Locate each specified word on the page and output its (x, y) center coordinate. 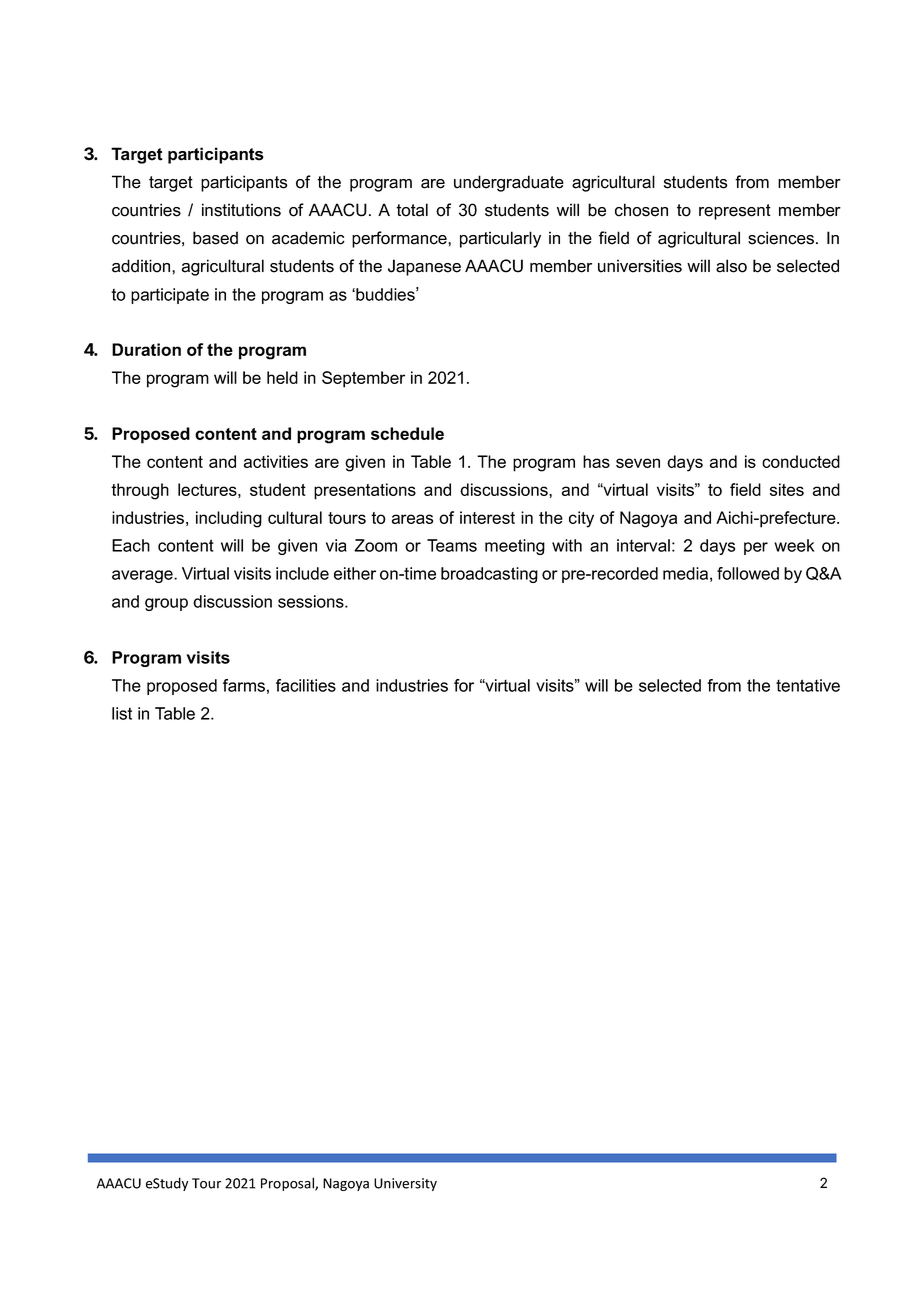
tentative (808, 685)
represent (735, 212)
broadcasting (489, 575)
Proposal (288, 1184)
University (405, 1184)
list (122, 713)
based (215, 238)
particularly (500, 239)
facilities (306, 685)
